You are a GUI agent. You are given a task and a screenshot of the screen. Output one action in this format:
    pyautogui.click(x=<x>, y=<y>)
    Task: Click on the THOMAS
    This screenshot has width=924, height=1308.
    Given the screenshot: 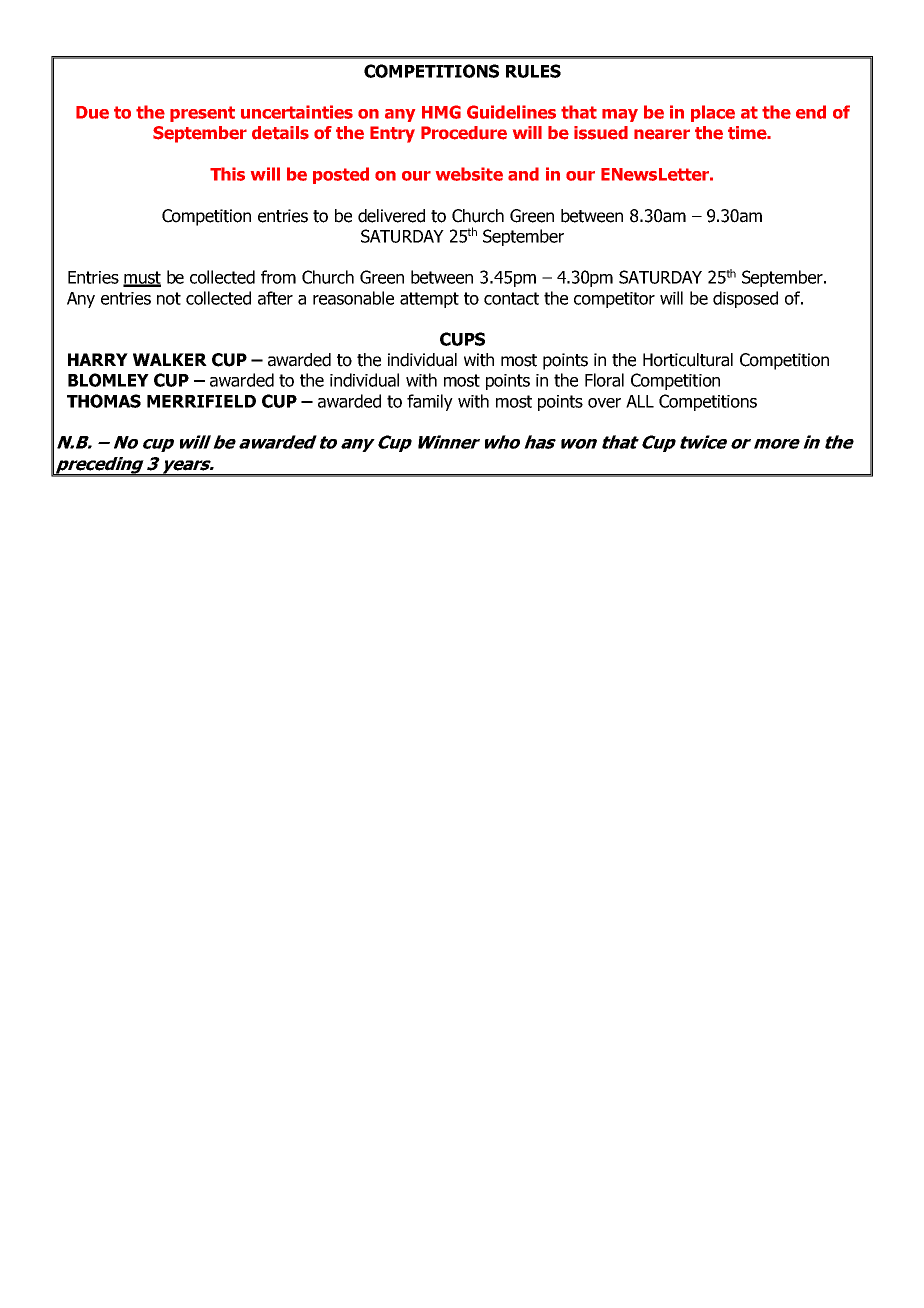 What is the action you would take?
    pyautogui.click(x=104, y=401)
